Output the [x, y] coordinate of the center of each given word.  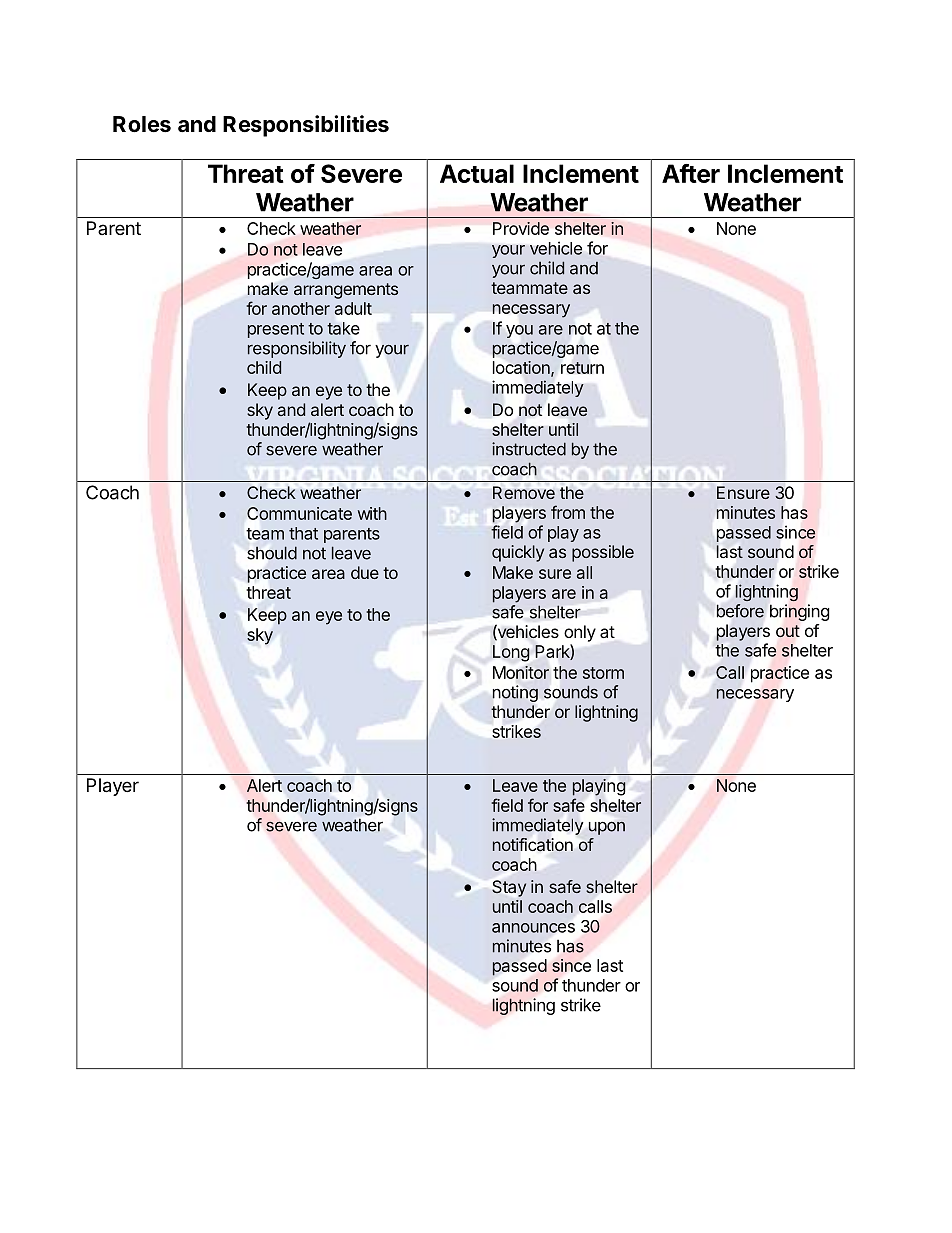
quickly [518, 553]
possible [603, 553]
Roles [142, 124]
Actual [477, 173]
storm [603, 673]
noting [515, 693]
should [272, 553]
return [582, 368]
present [276, 330]
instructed [529, 449]
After [691, 173]
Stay [509, 888]
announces [533, 928]
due [365, 572]
